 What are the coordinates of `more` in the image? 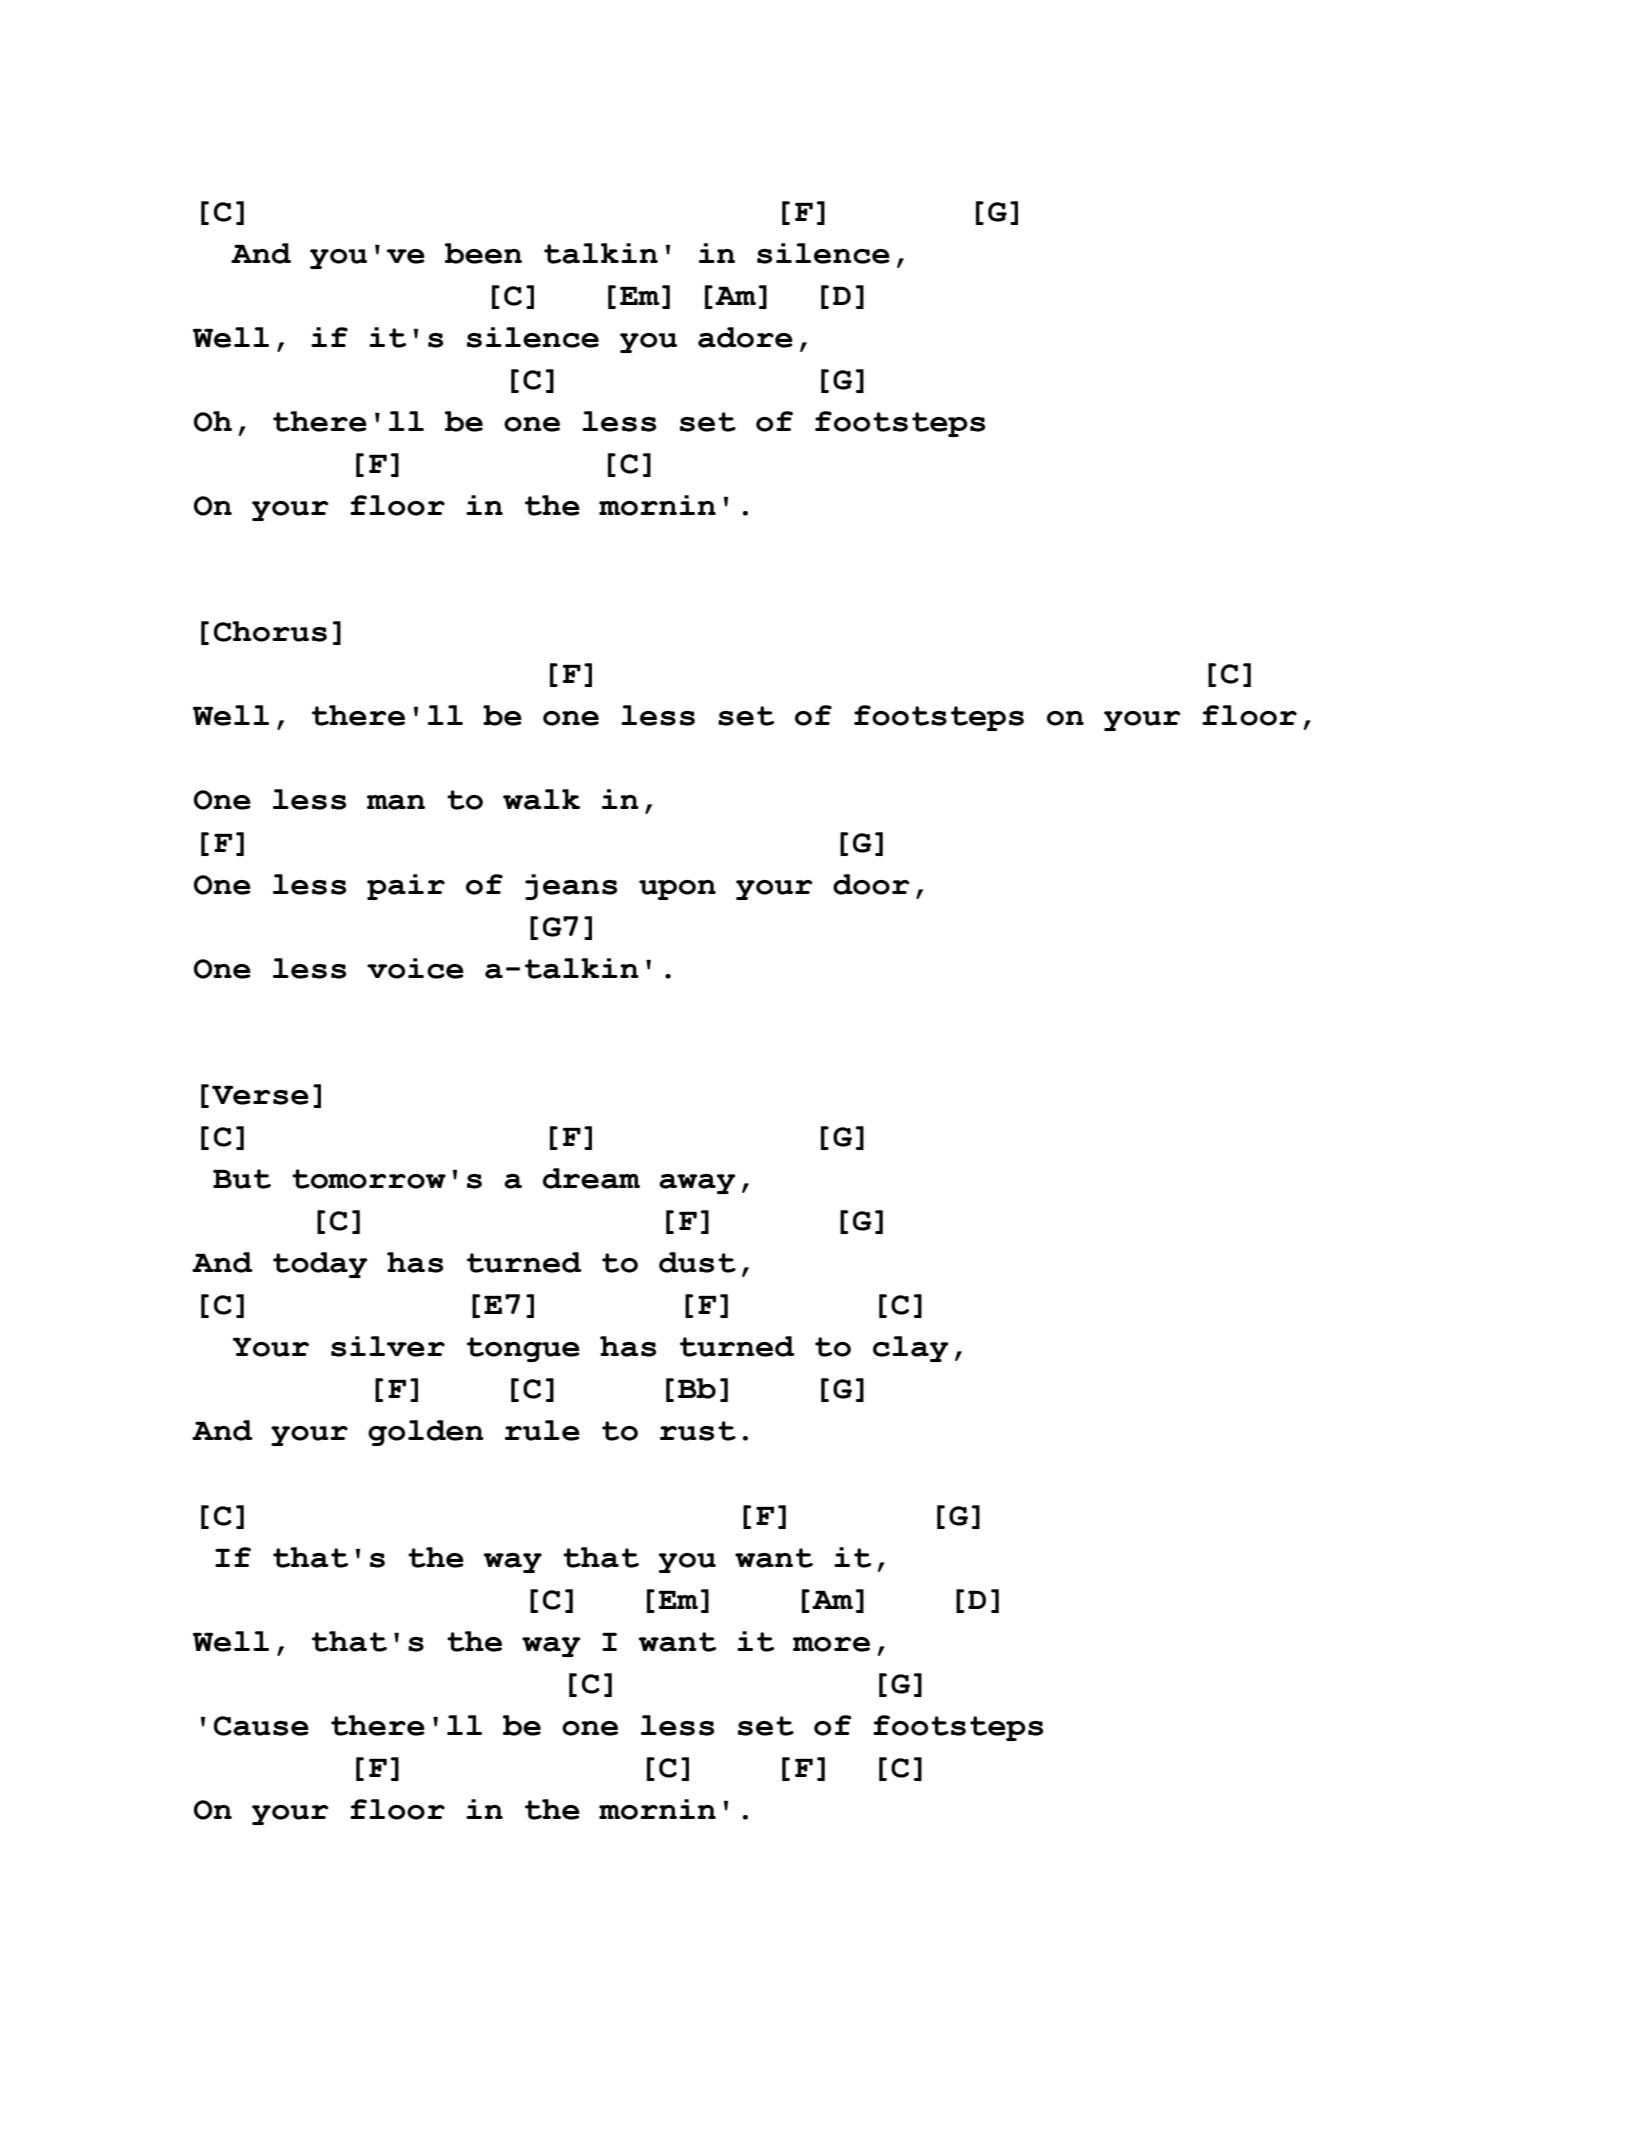 It's located at (831, 1644).
